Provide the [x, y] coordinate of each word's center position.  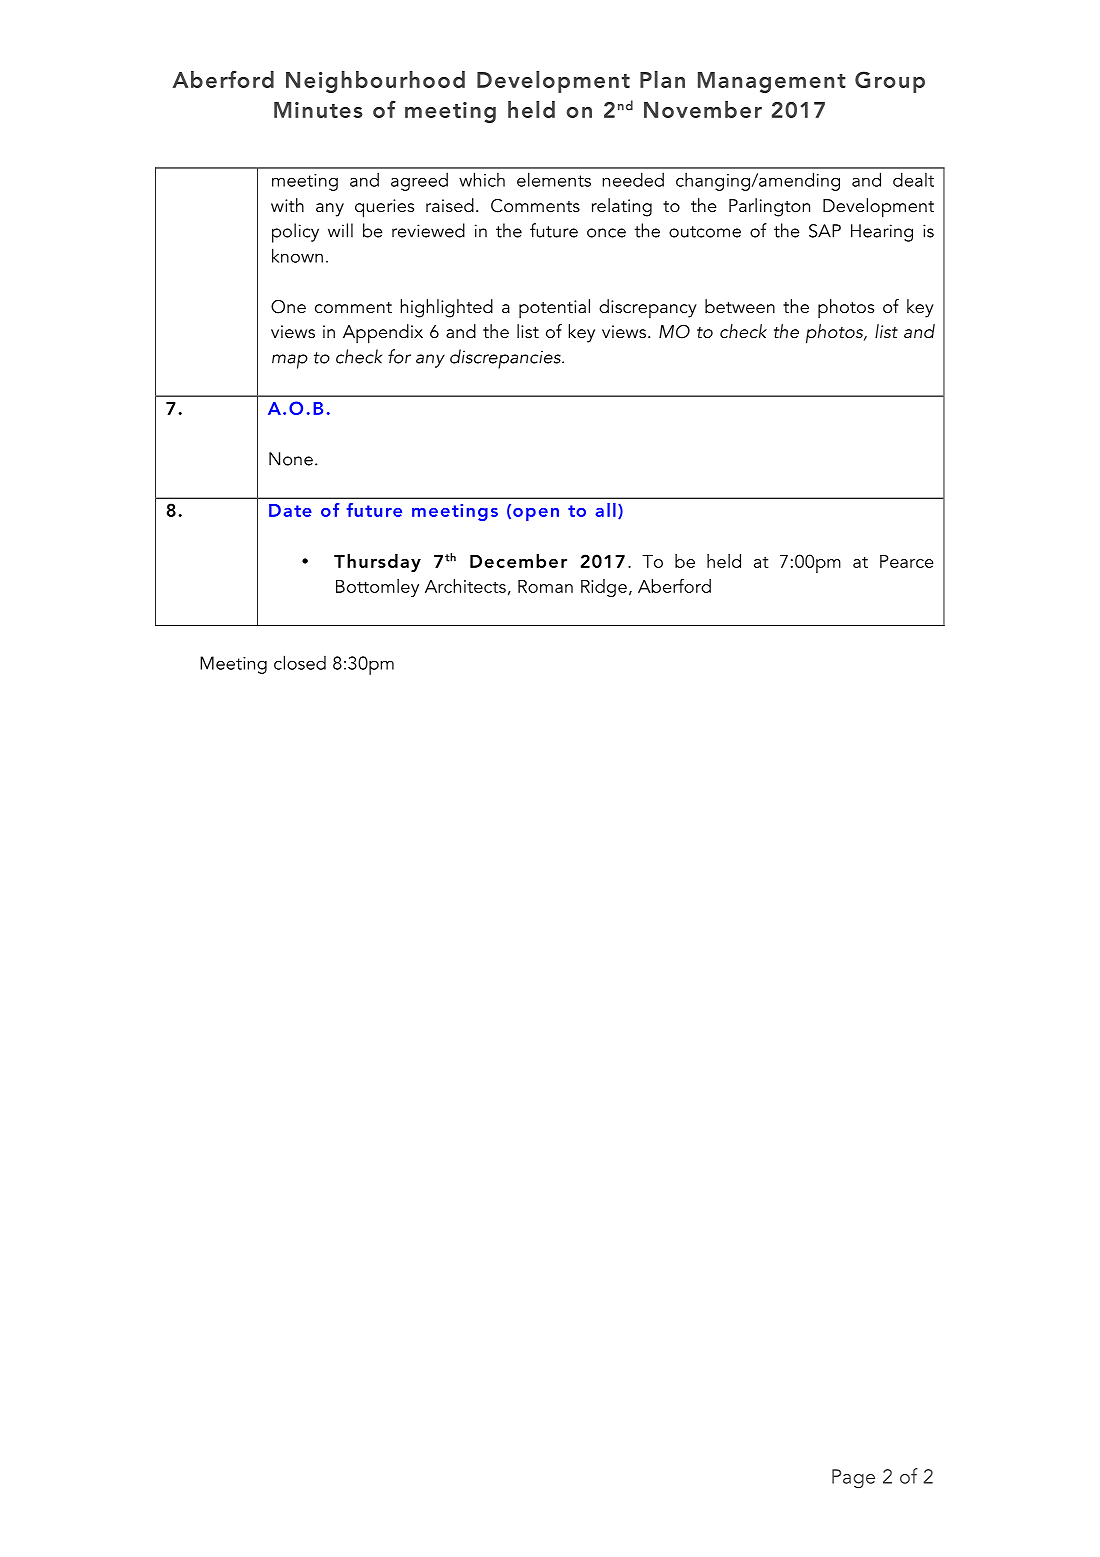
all [605, 510]
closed [300, 662]
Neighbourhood [375, 82]
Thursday [377, 563]
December [518, 561]
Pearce [906, 561]
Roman [545, 586]
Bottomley [377, 588]
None [291, 459]
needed [633, 179]
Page [853, 1479]
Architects [465, 586]
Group [890, 82]
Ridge [604, 588]
